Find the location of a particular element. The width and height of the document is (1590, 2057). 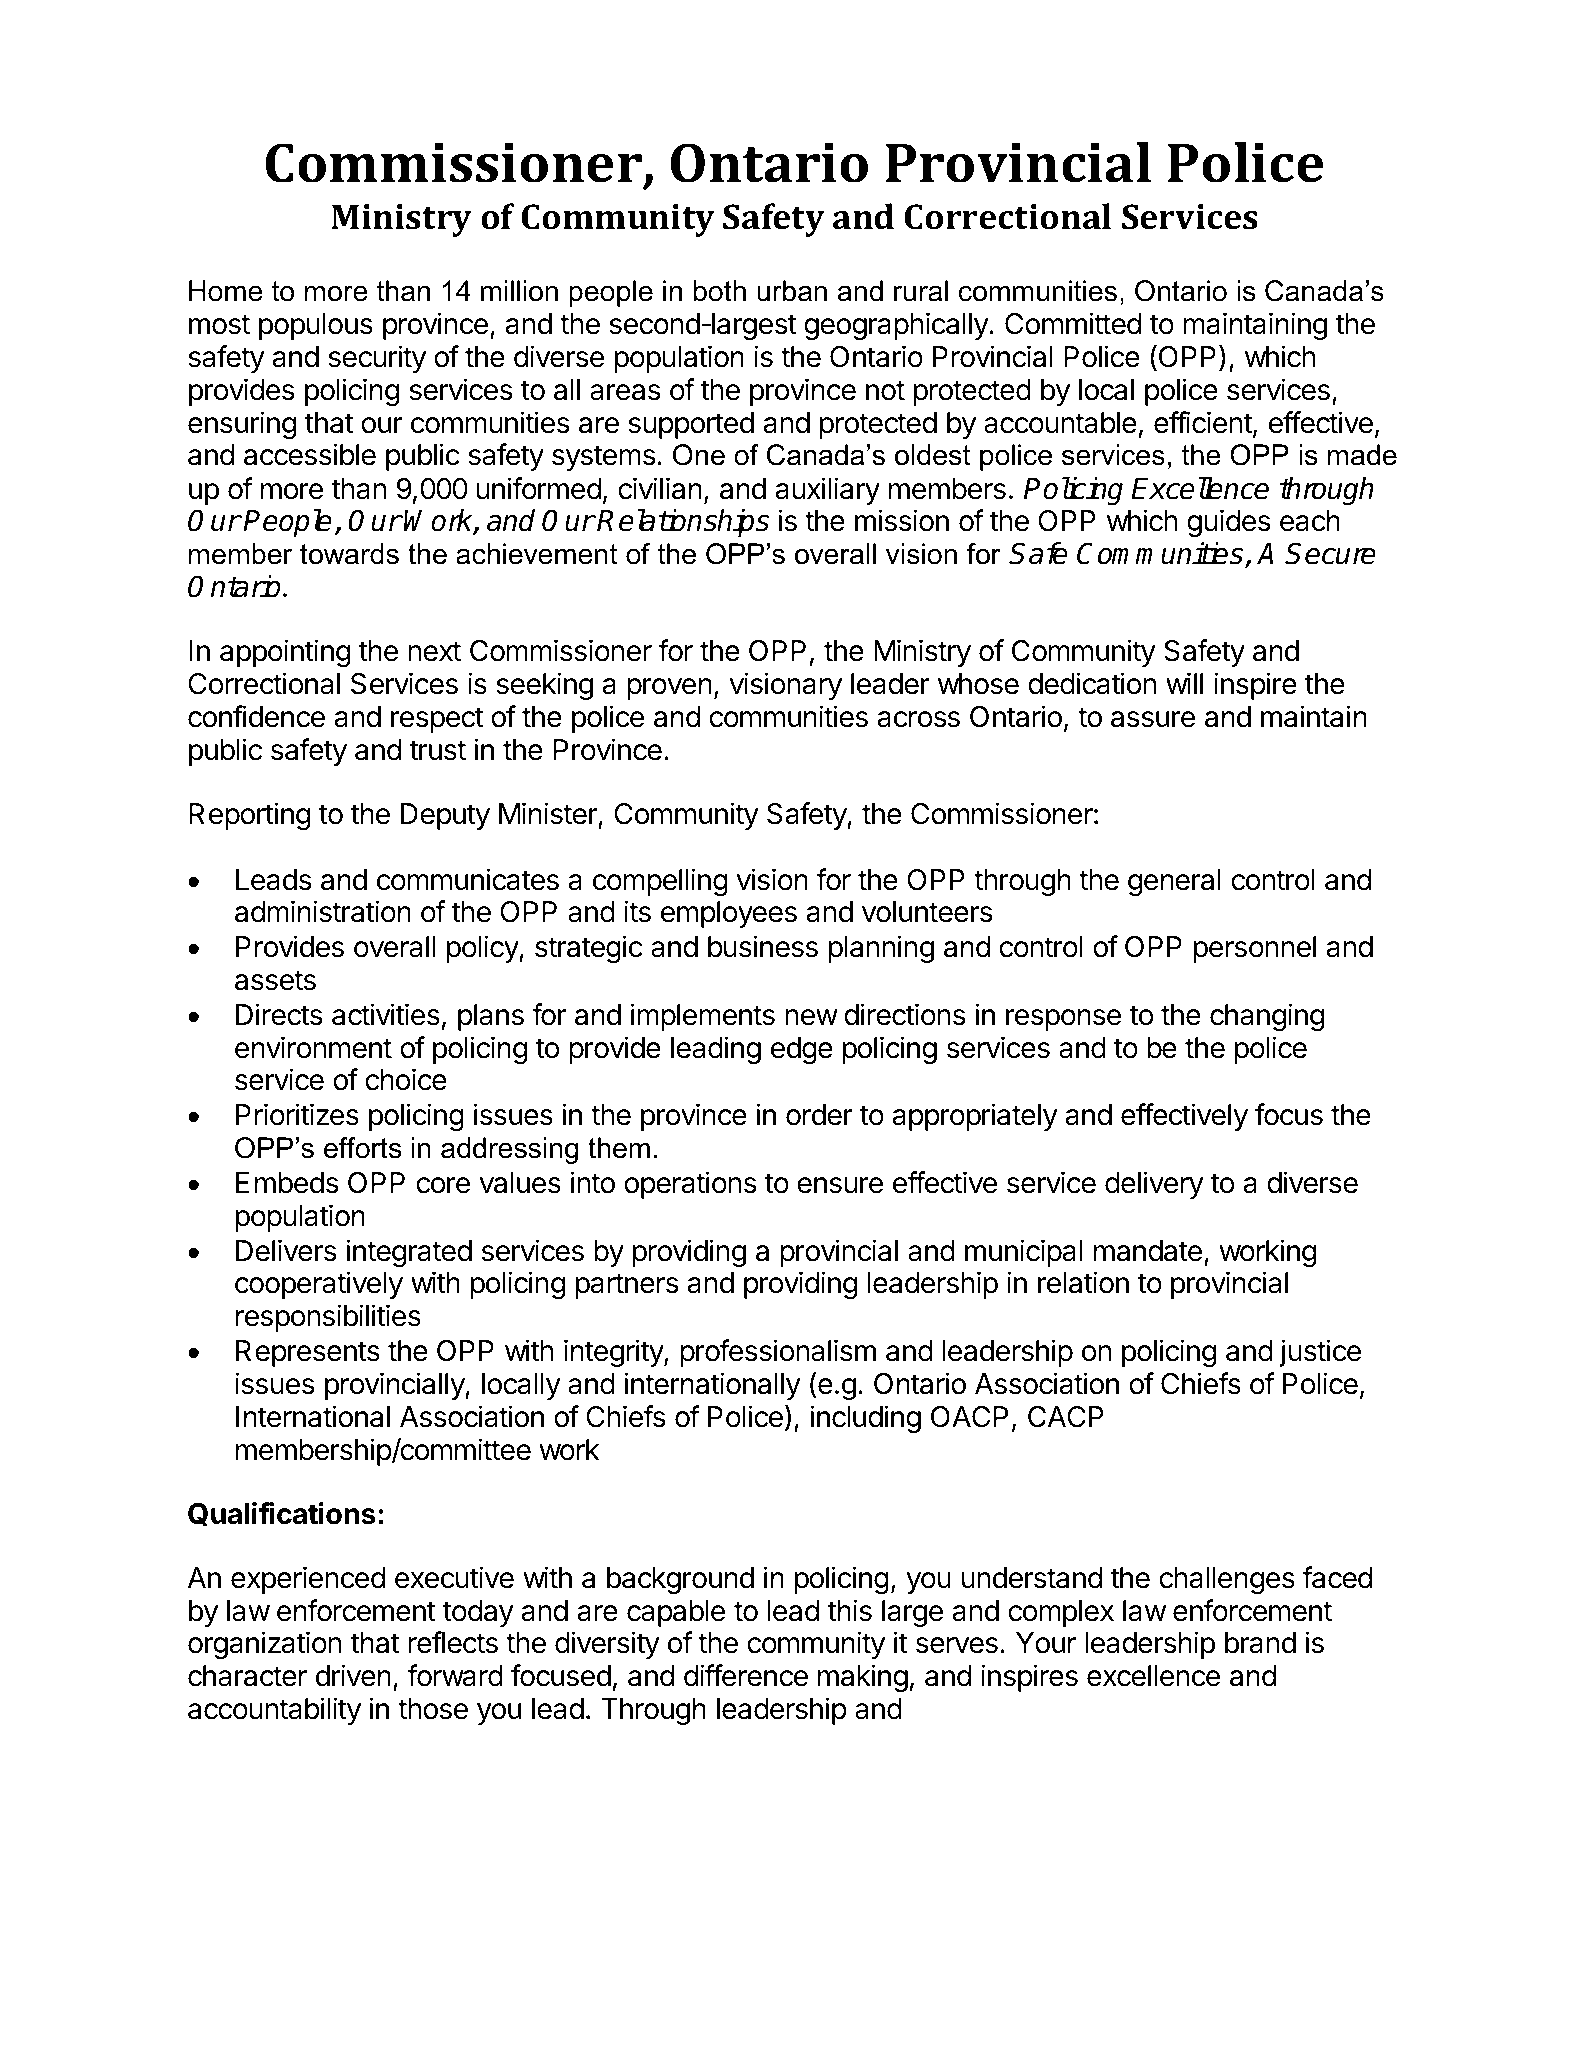

across is located at coordinates (918, 719).
